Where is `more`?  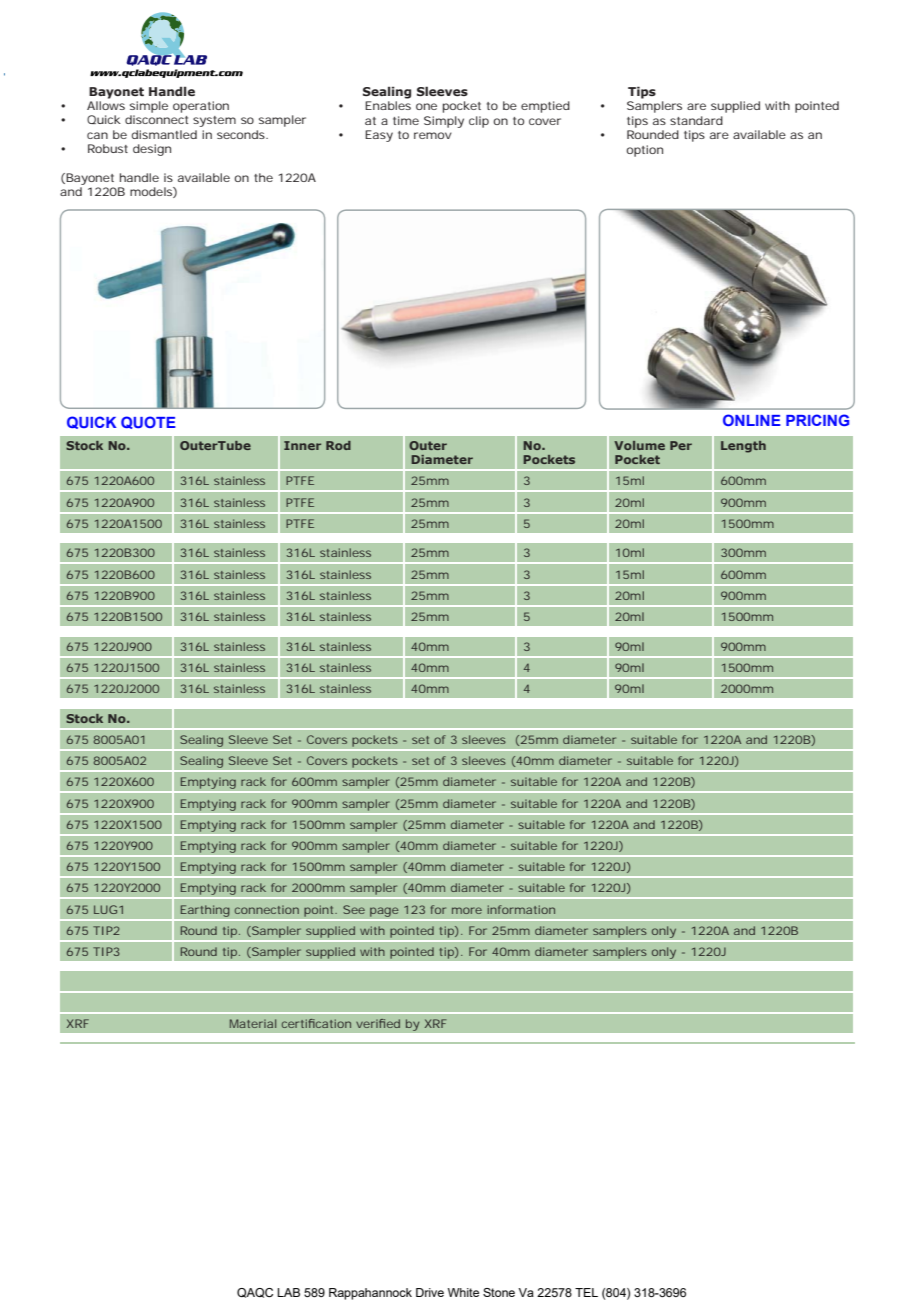 more is located at coordinates (467, 910).
